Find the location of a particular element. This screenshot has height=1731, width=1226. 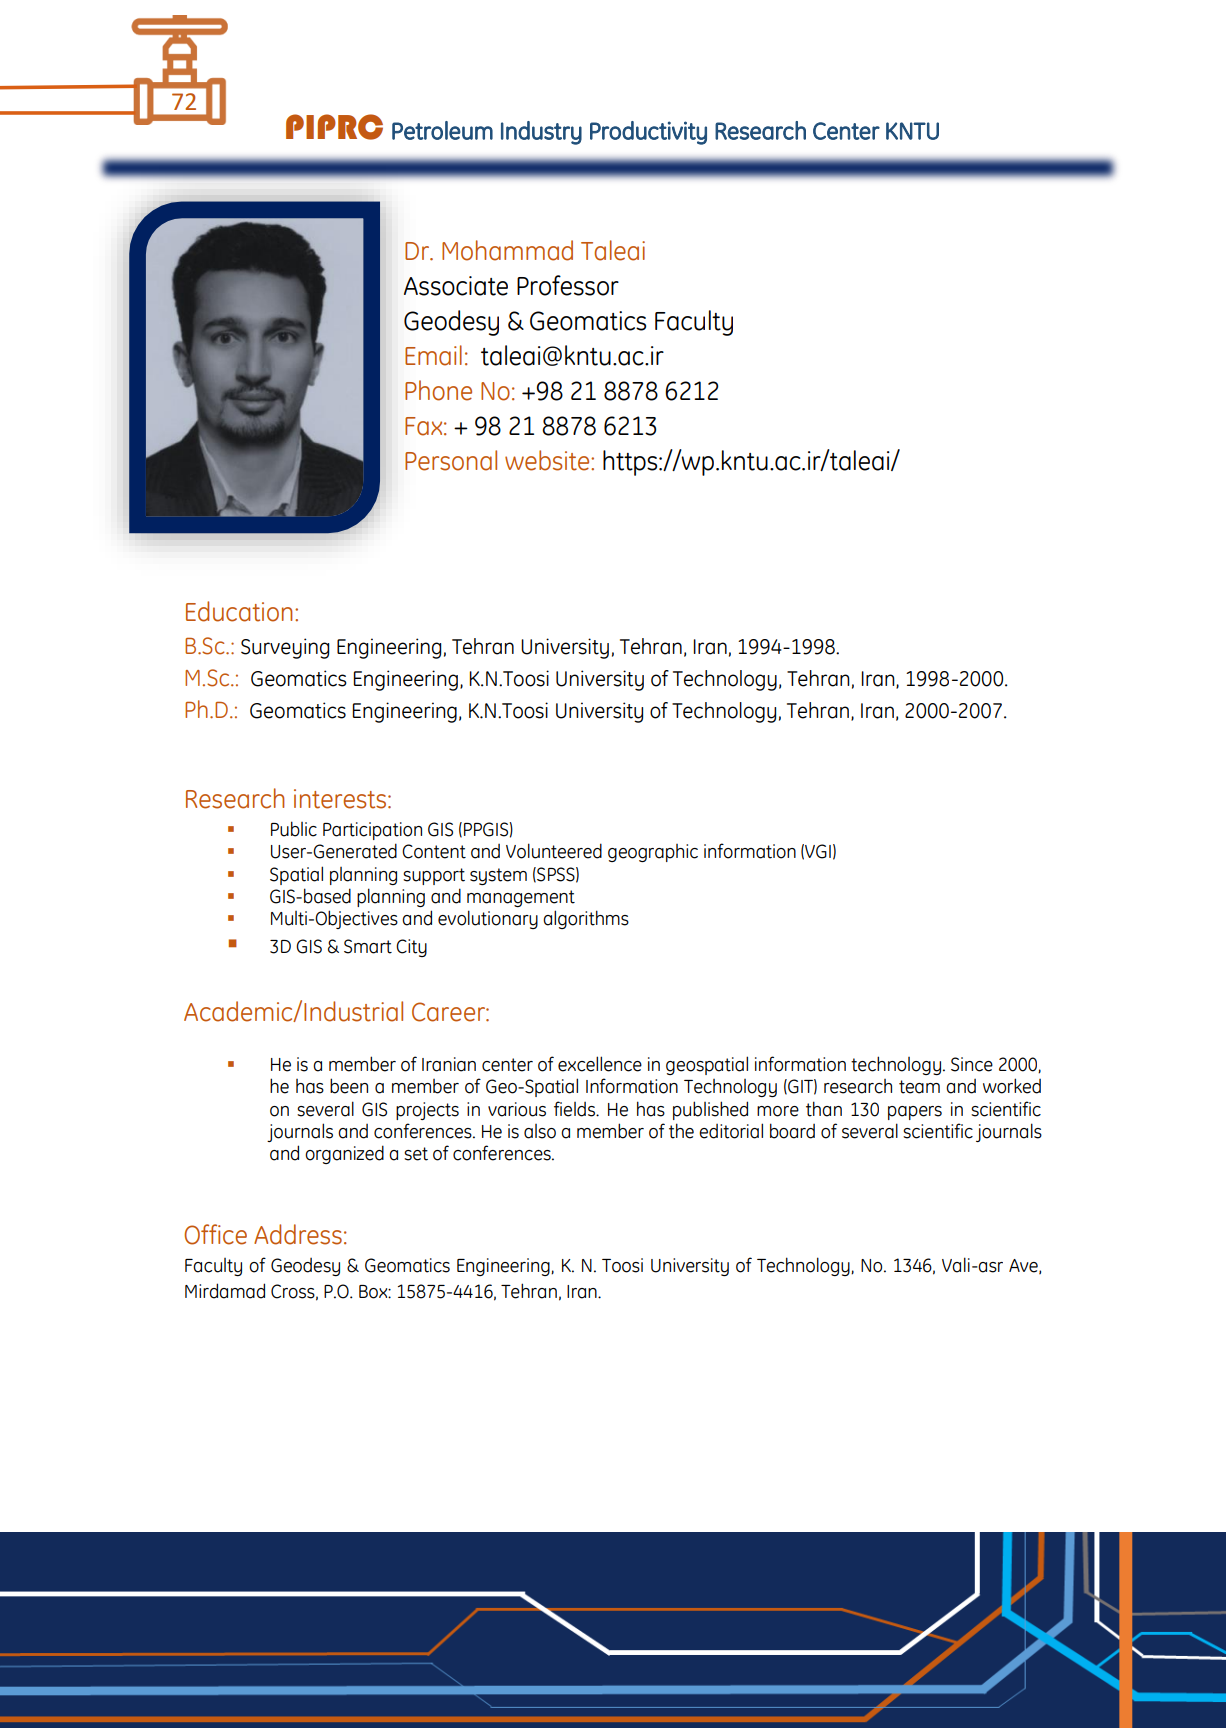

Public is located at coordinates (294, 829).
